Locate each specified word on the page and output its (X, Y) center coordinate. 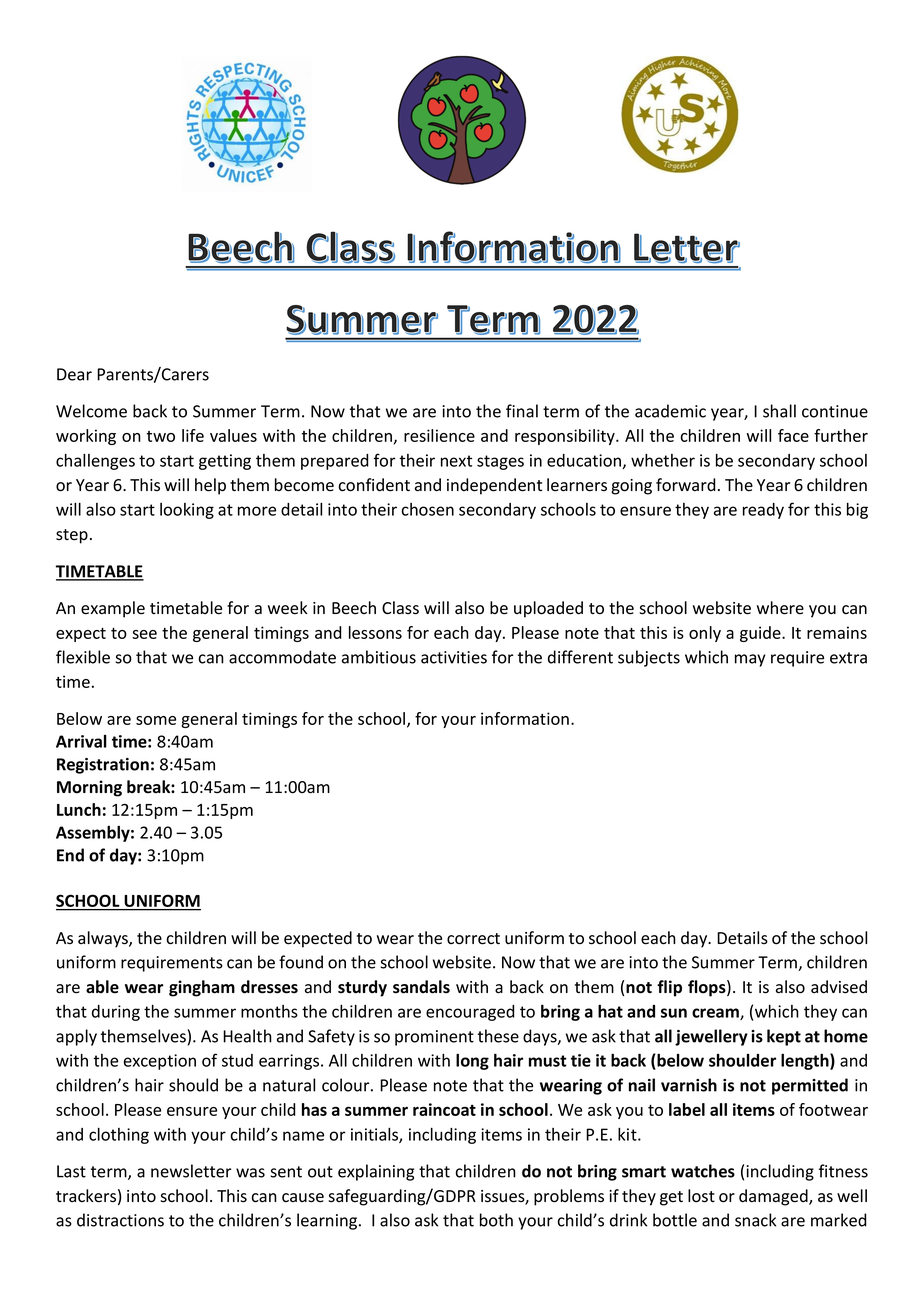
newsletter (191, 1171)
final (522, 411)
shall (779, 411)
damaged (774, 1197)
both (496, 1220)
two (161, 436)
